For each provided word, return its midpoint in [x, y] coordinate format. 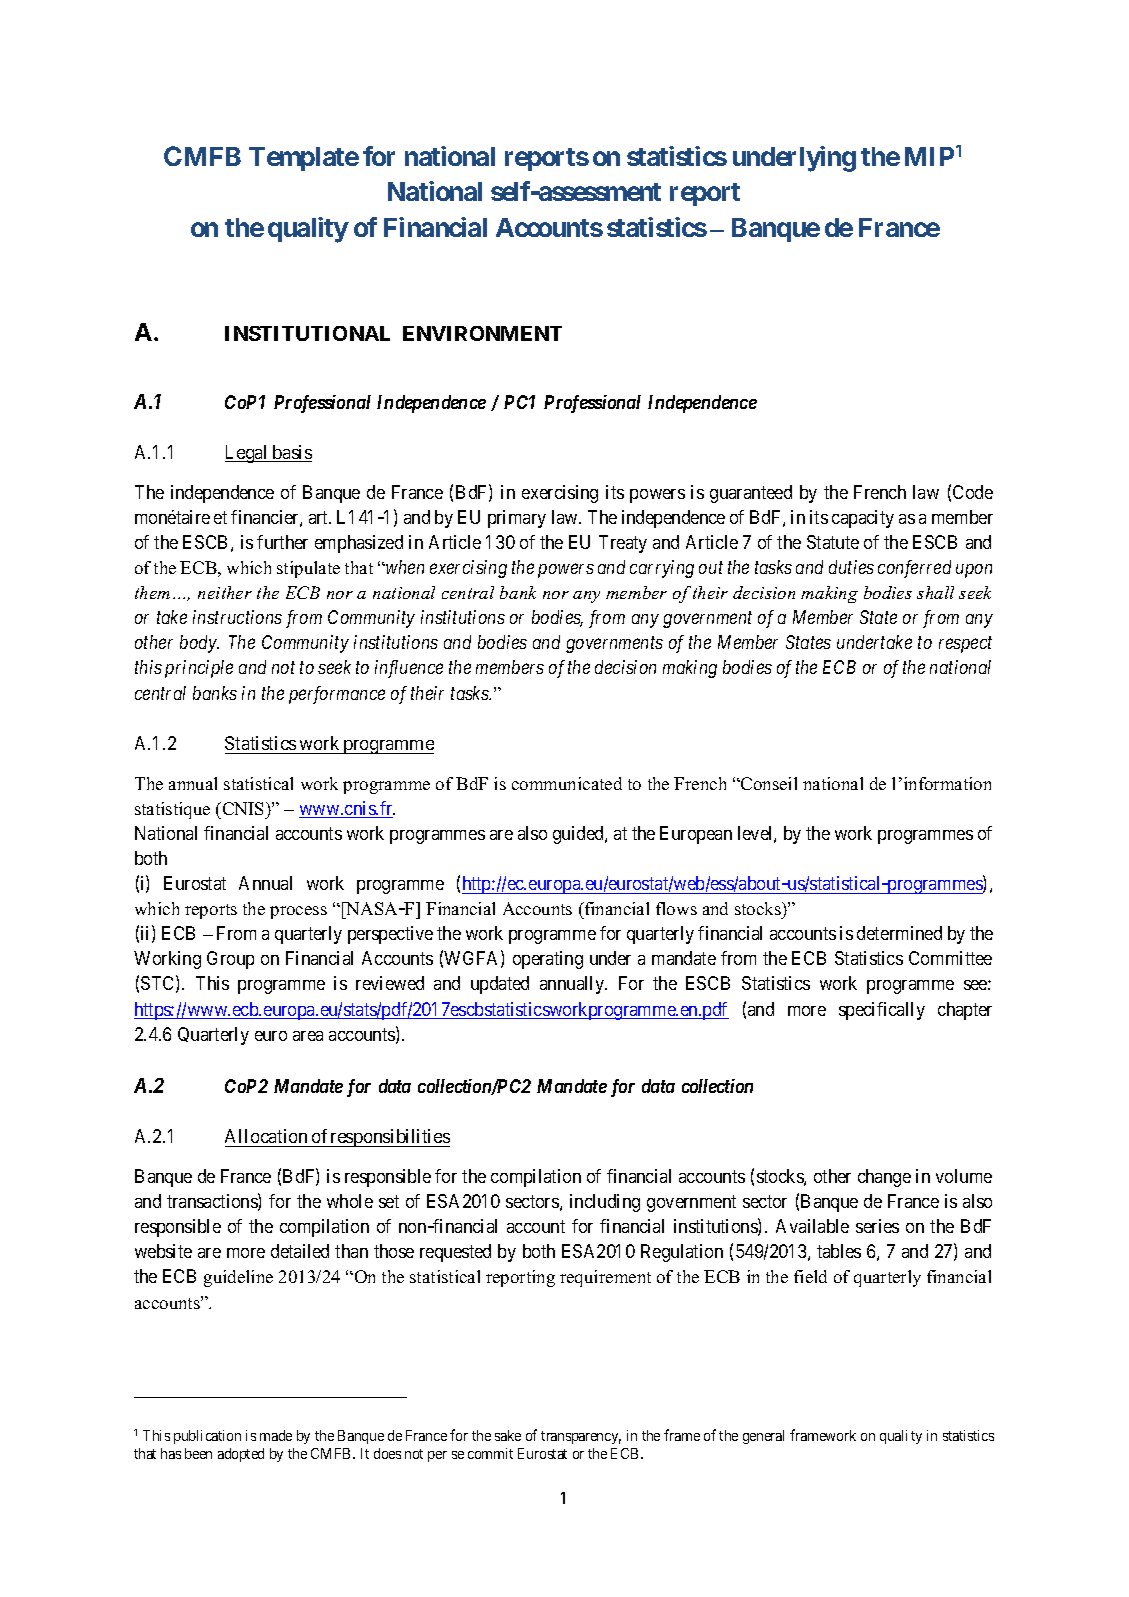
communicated [567, 783]
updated [500, 985]
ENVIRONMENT [482, 333]
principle [199, 669]
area [308, 1036]
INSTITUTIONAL [307, 333]
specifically [882, 1011]
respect [965, 645]
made [276, 1435]
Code [973, 492]
